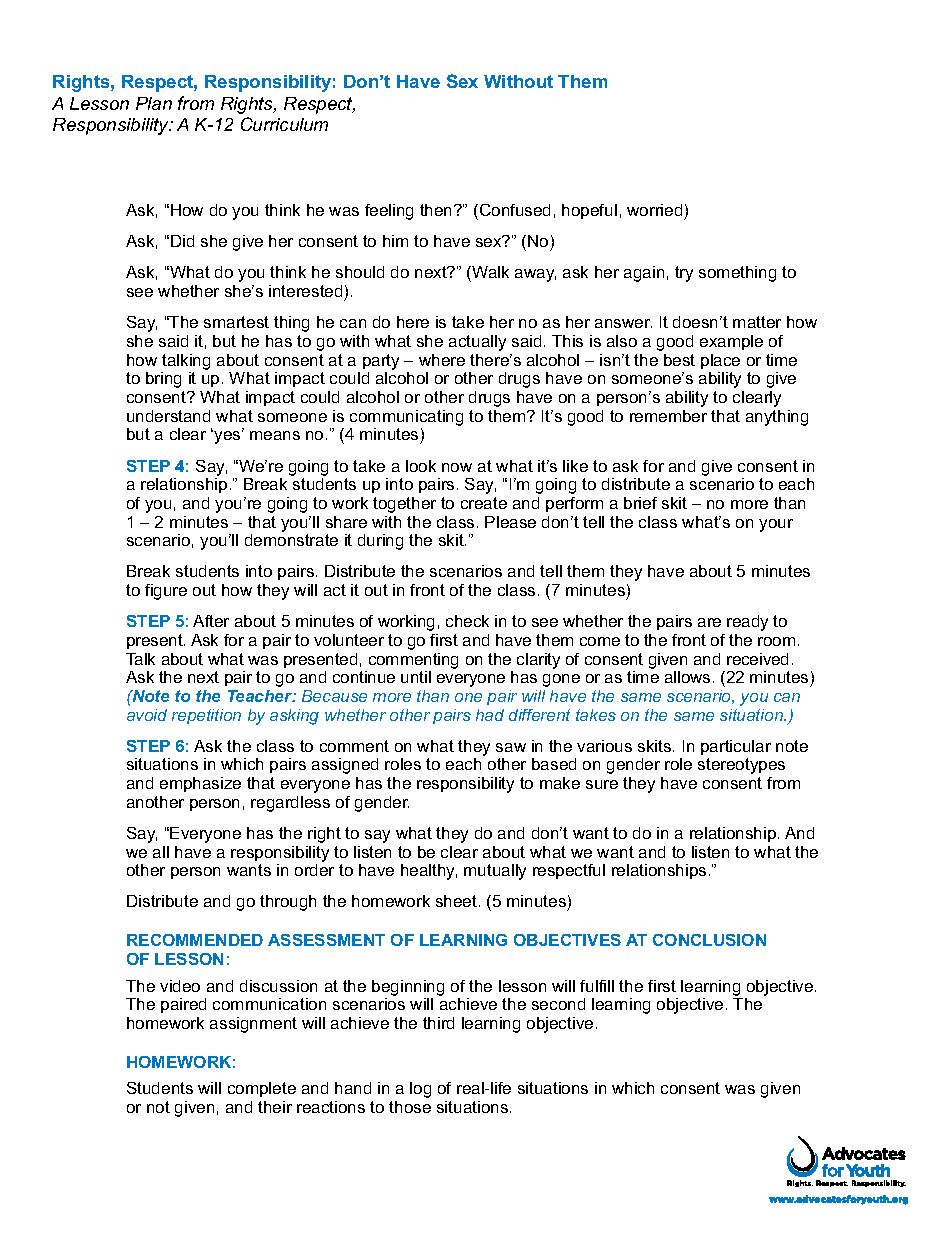 This document has width=952, height=1233. I want to click on log, so click(420, 1090).
